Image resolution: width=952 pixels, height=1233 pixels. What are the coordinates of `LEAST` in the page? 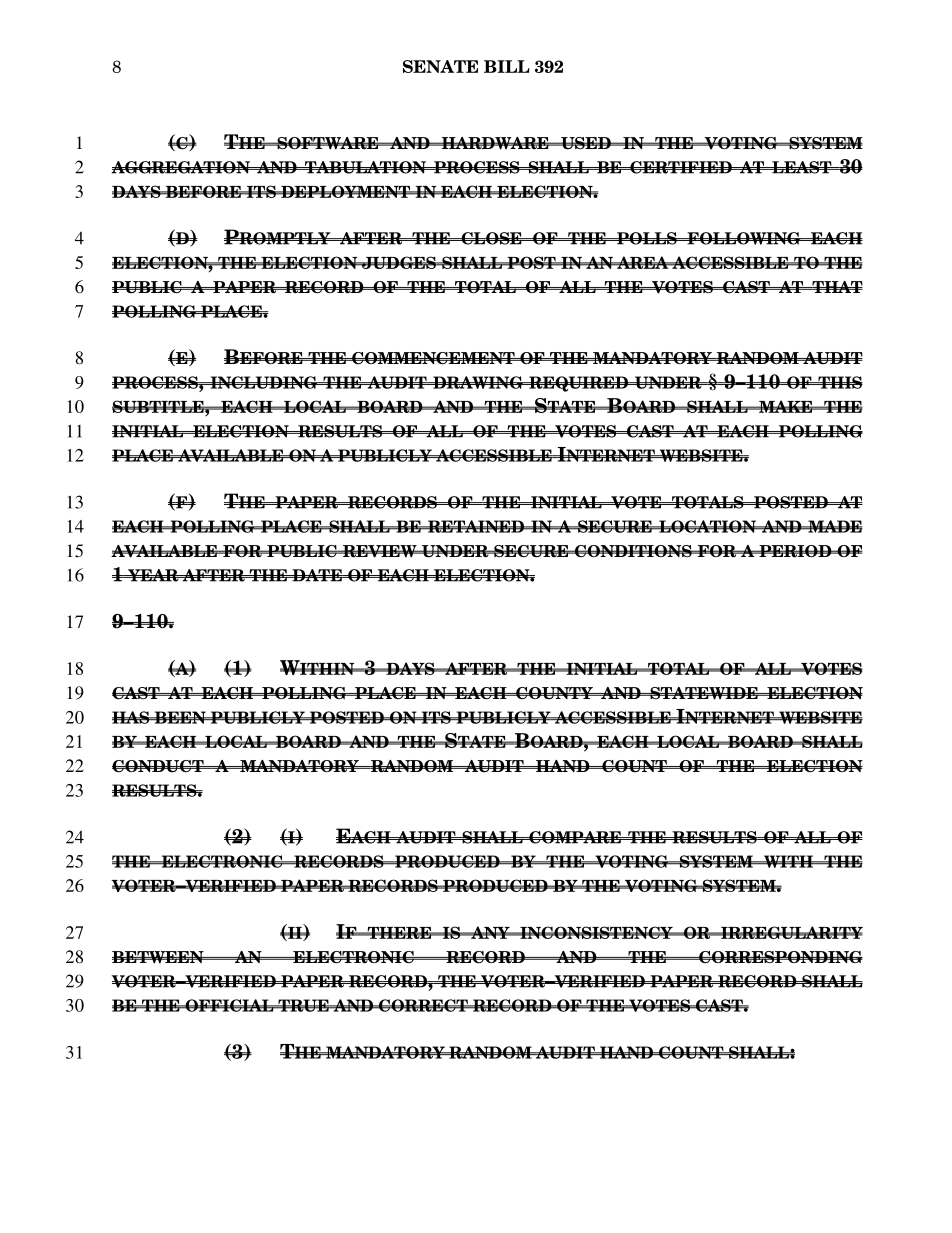 It's located at (802, 167).
